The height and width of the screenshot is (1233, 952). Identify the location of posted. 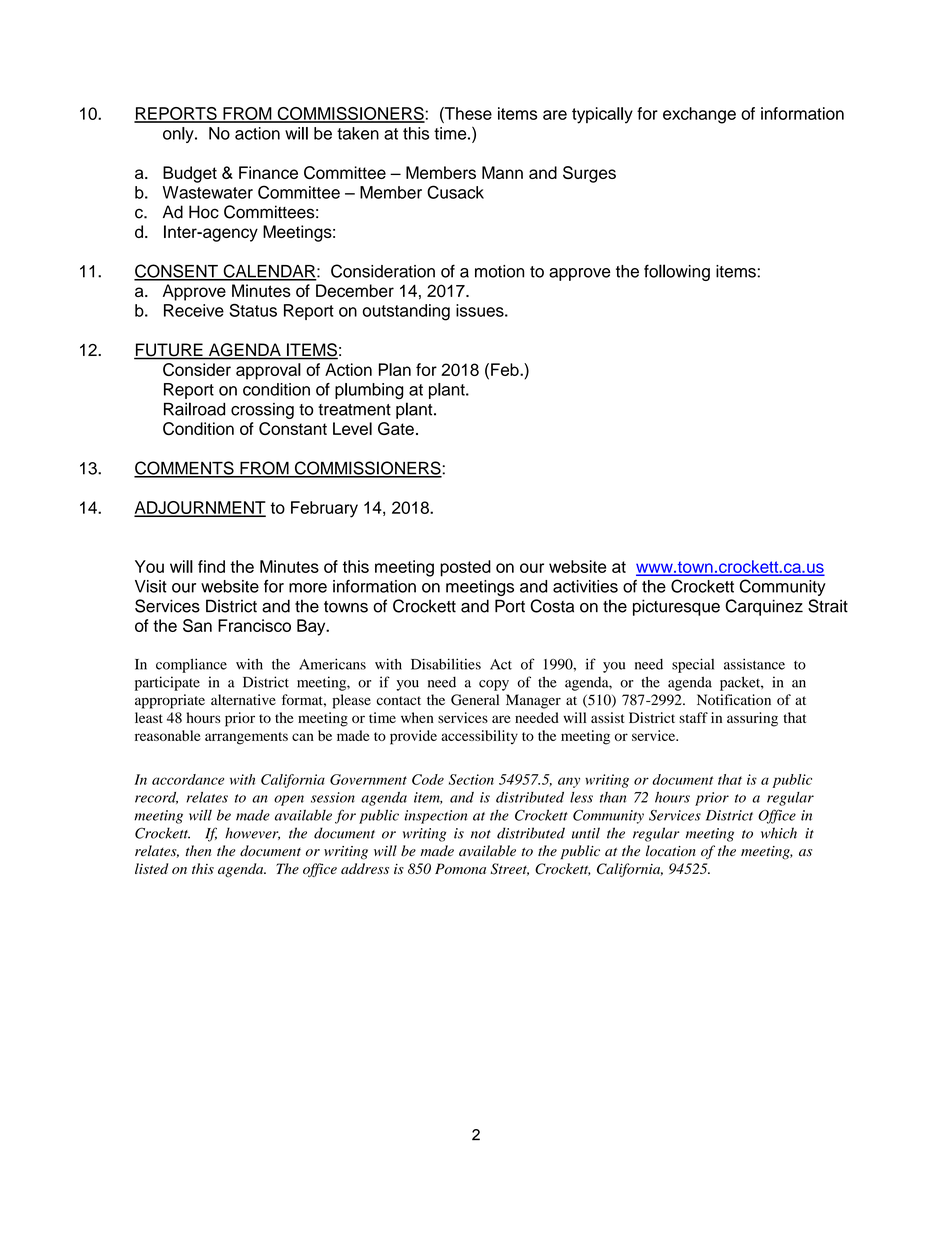
(465, 568).
